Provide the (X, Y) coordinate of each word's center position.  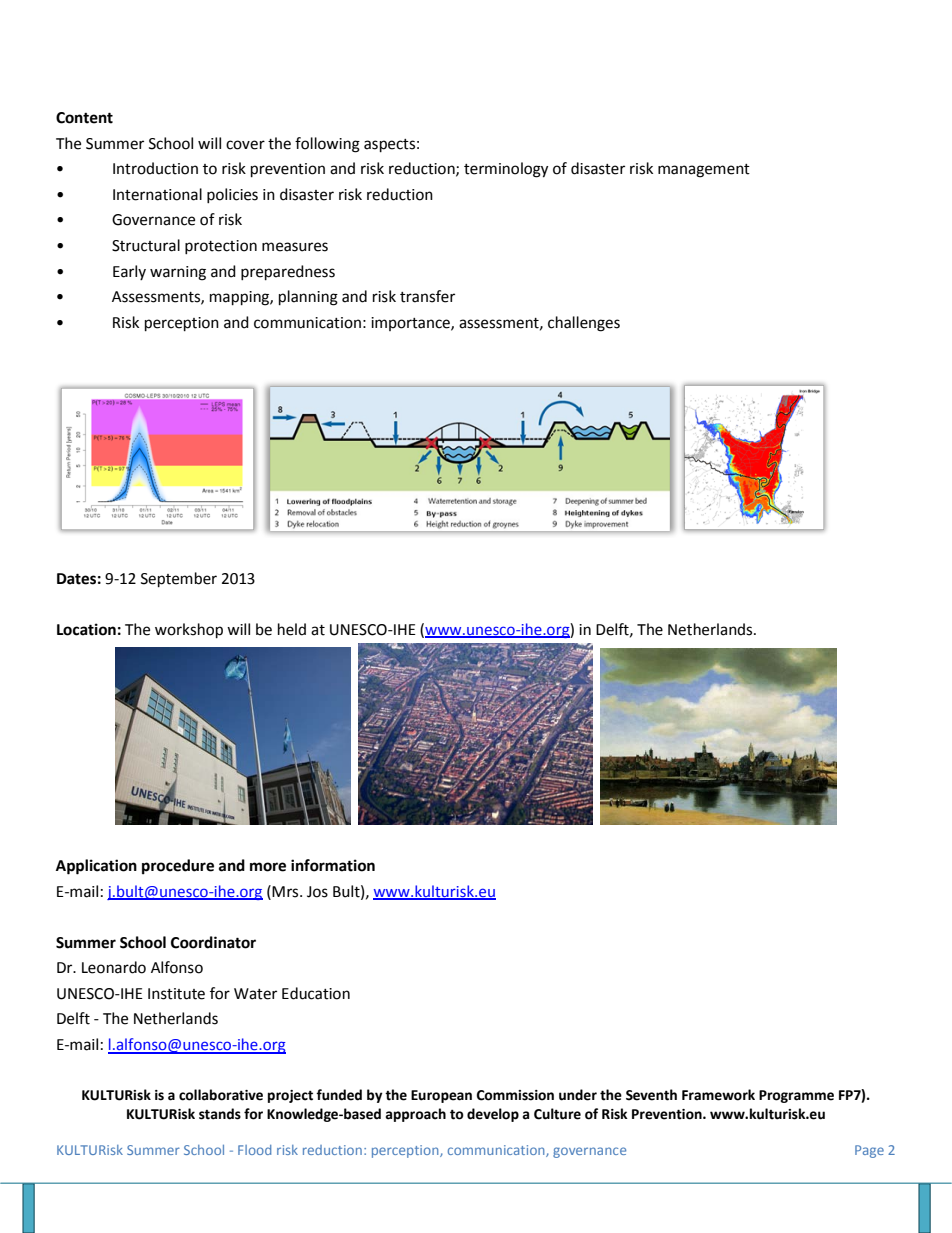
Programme (796, 1096)
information (333, 865)
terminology (506, 170)
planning (308, 298)
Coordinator (213, 942)
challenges (584, 324)
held (292, 629)
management (704, 171)
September (179, 580)
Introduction (155, 168)
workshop (189, 631)
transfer (427, 296)
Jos (317, 892)
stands (220, 1114)
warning (178, 273)
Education (316, 993)
